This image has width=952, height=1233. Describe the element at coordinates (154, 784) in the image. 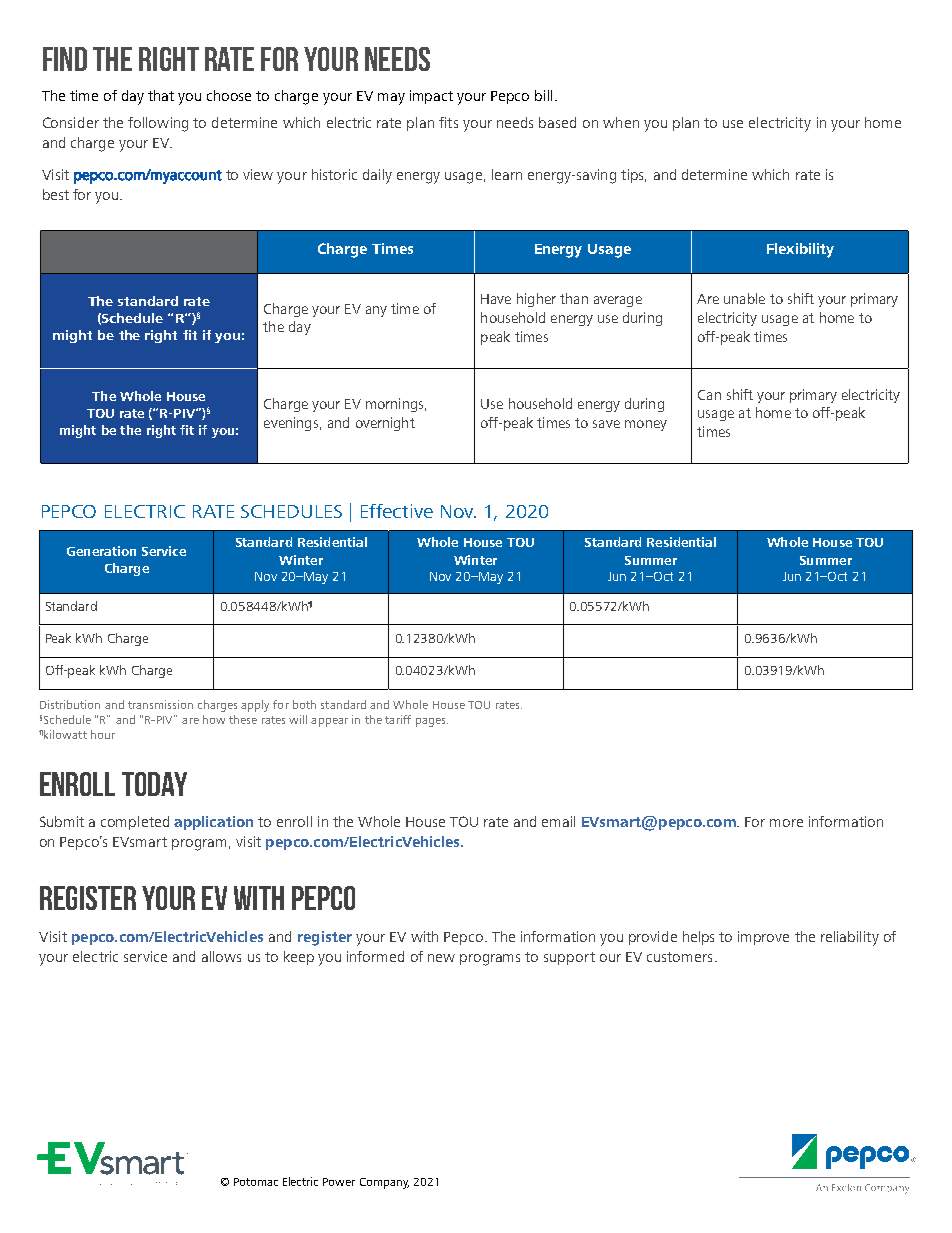

I see `TODAY` at that location.
